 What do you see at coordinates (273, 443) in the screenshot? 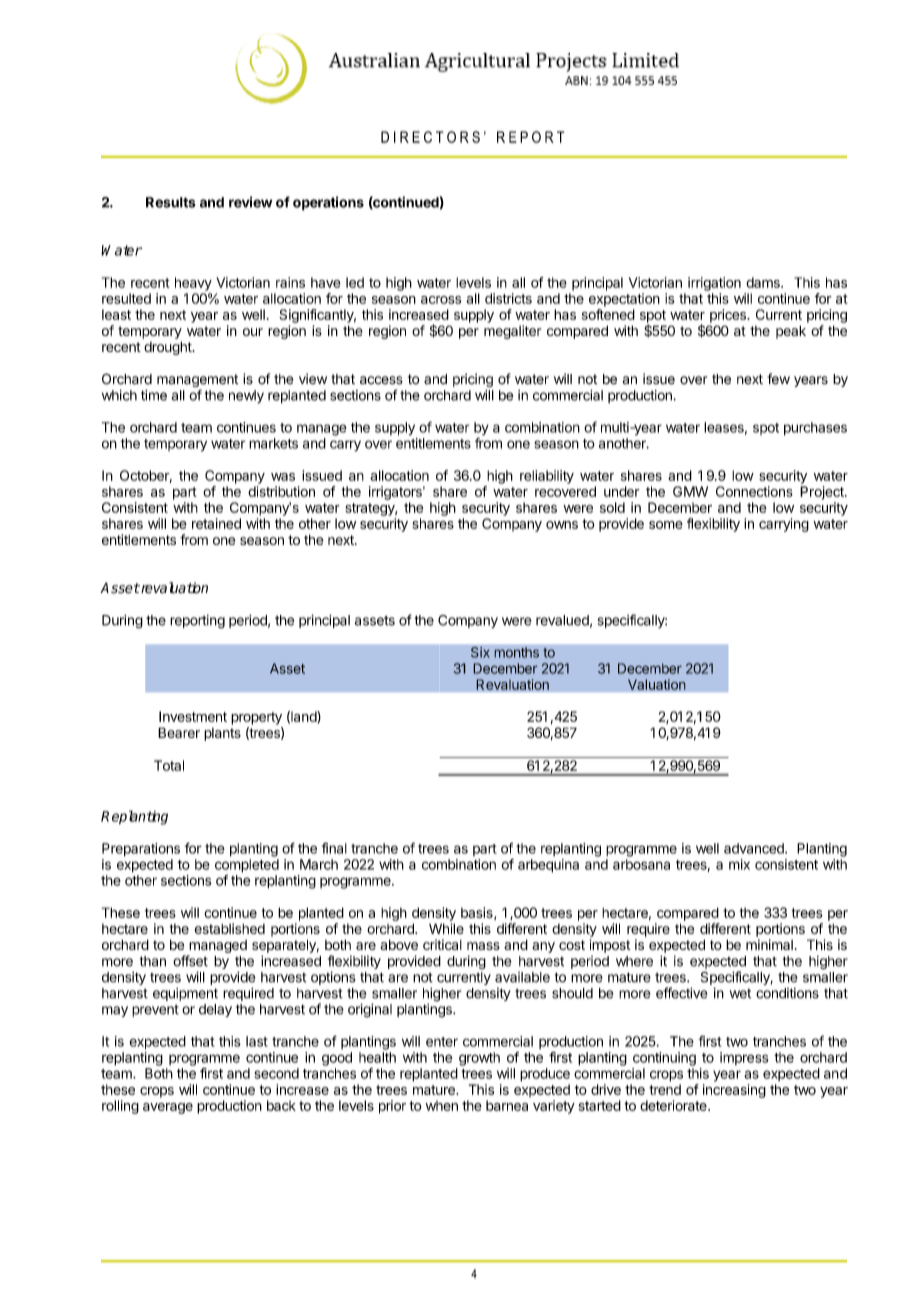
I see `markets` at bounding box center [273, 443].
